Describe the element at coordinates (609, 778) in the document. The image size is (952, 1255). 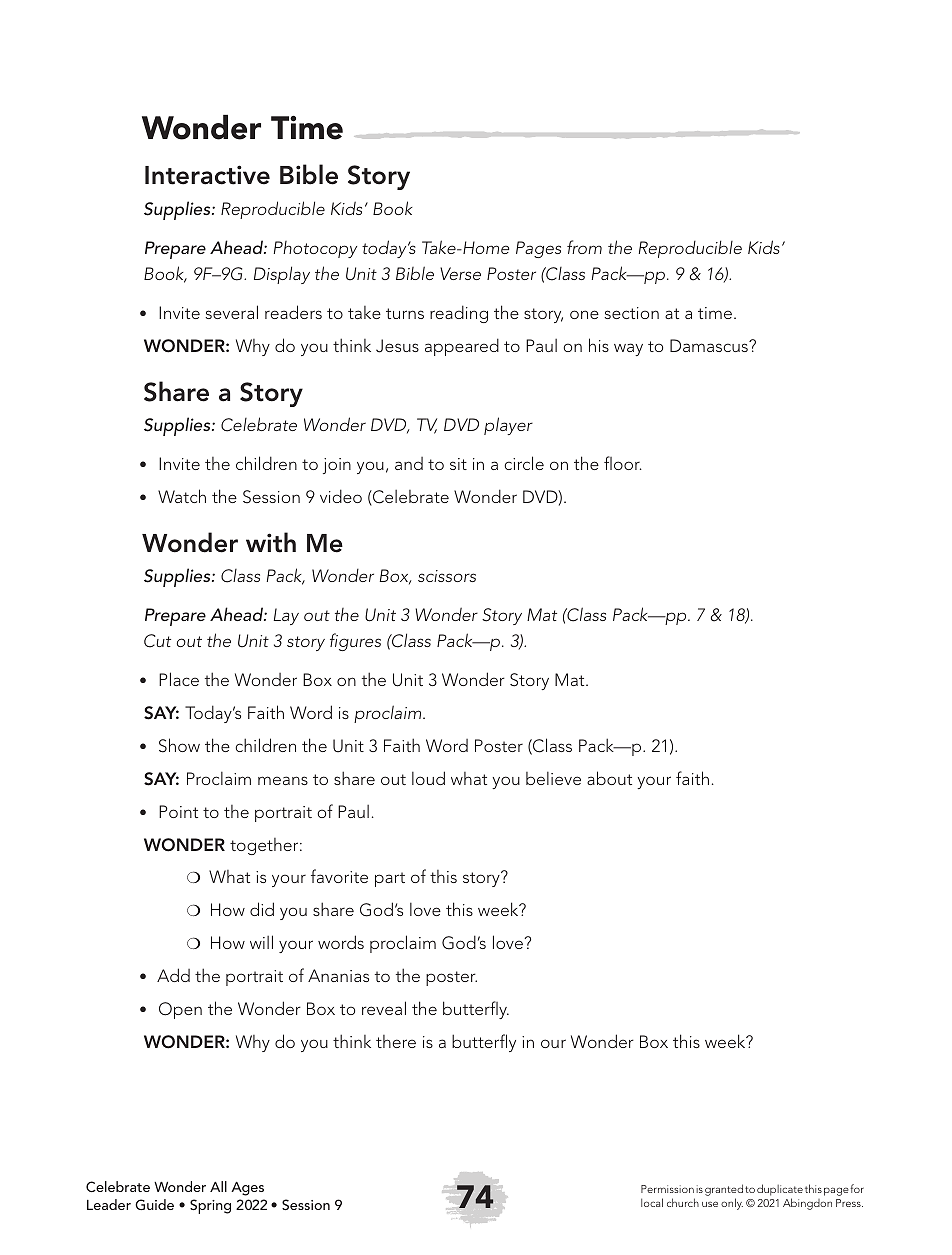
I see `about` at that location.
